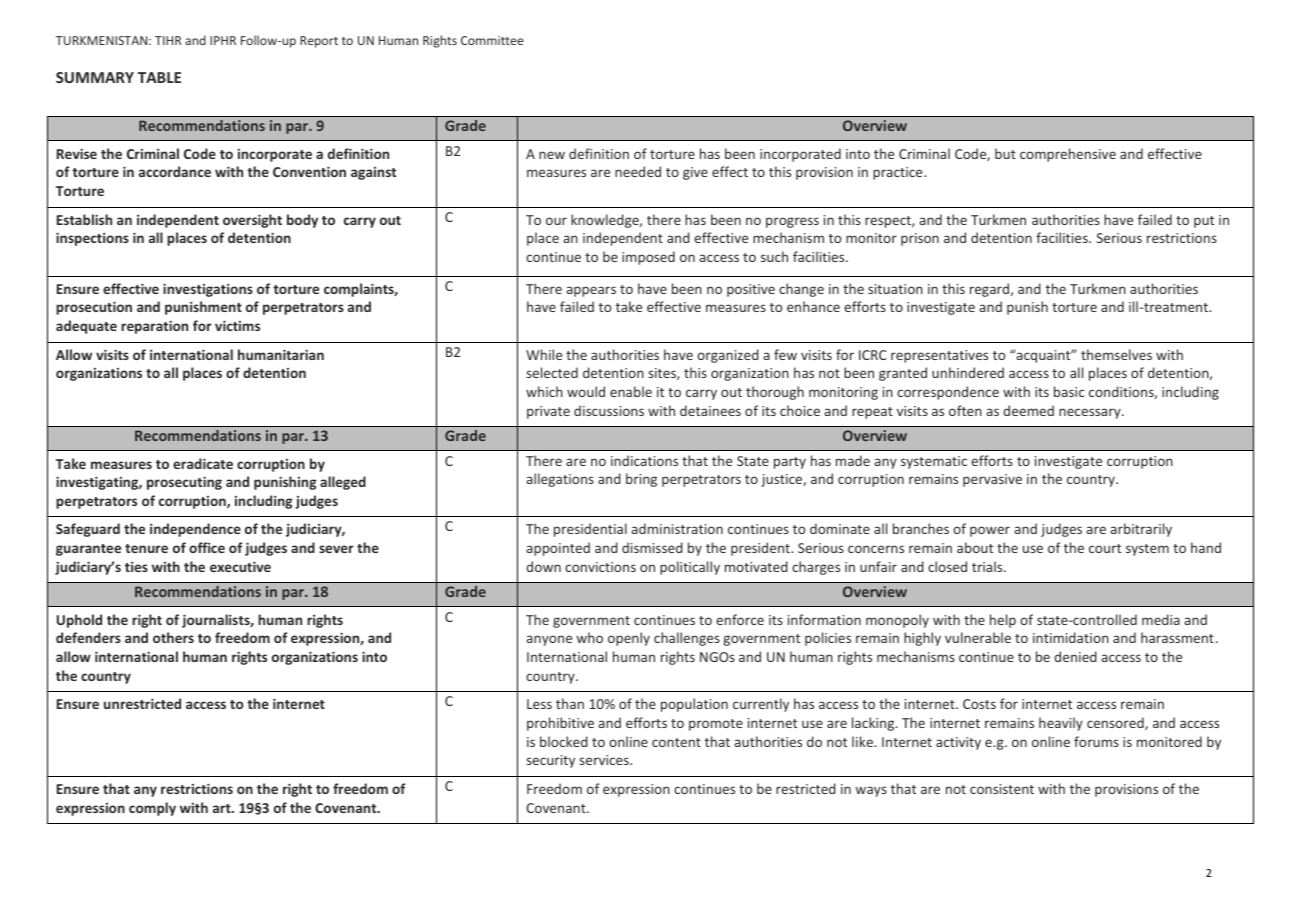 The image size is (1309, 924). What do you see at coordinates (152, 809) in the screenshot?
I see `comply` at bounding box center [152, 809].
